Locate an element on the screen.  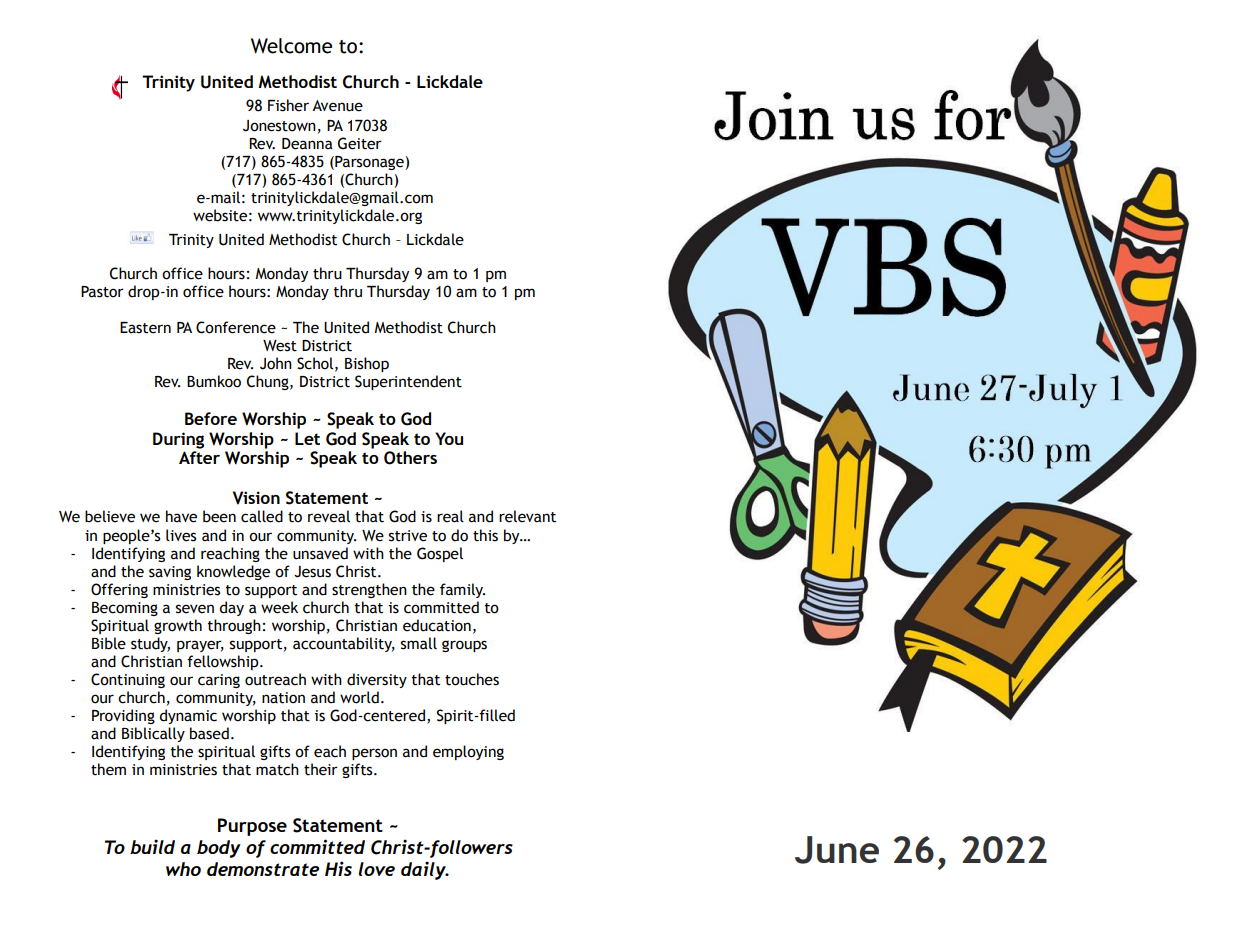
real is located at coordinates (450, 516).
